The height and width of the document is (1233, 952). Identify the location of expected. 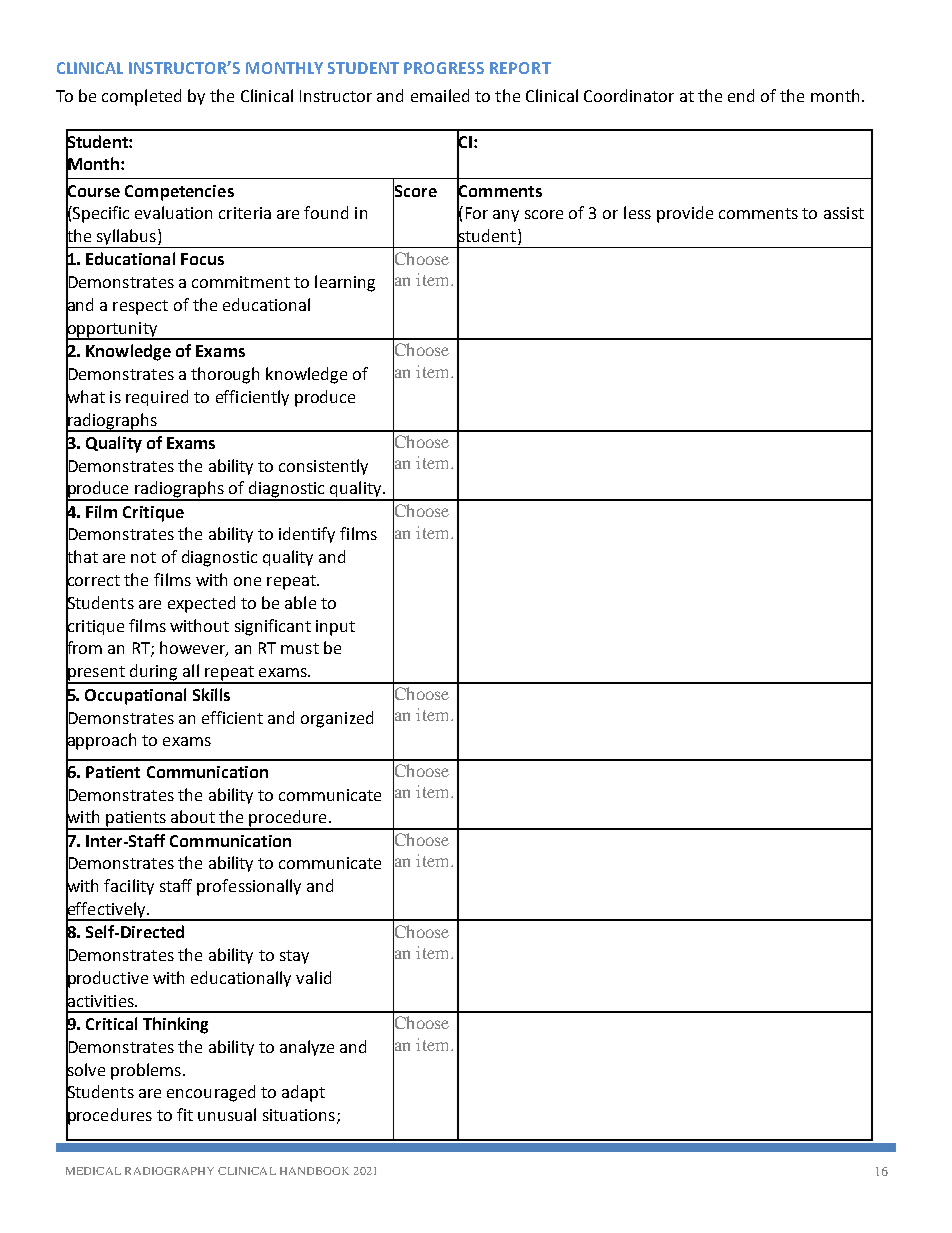
(201, 604).
